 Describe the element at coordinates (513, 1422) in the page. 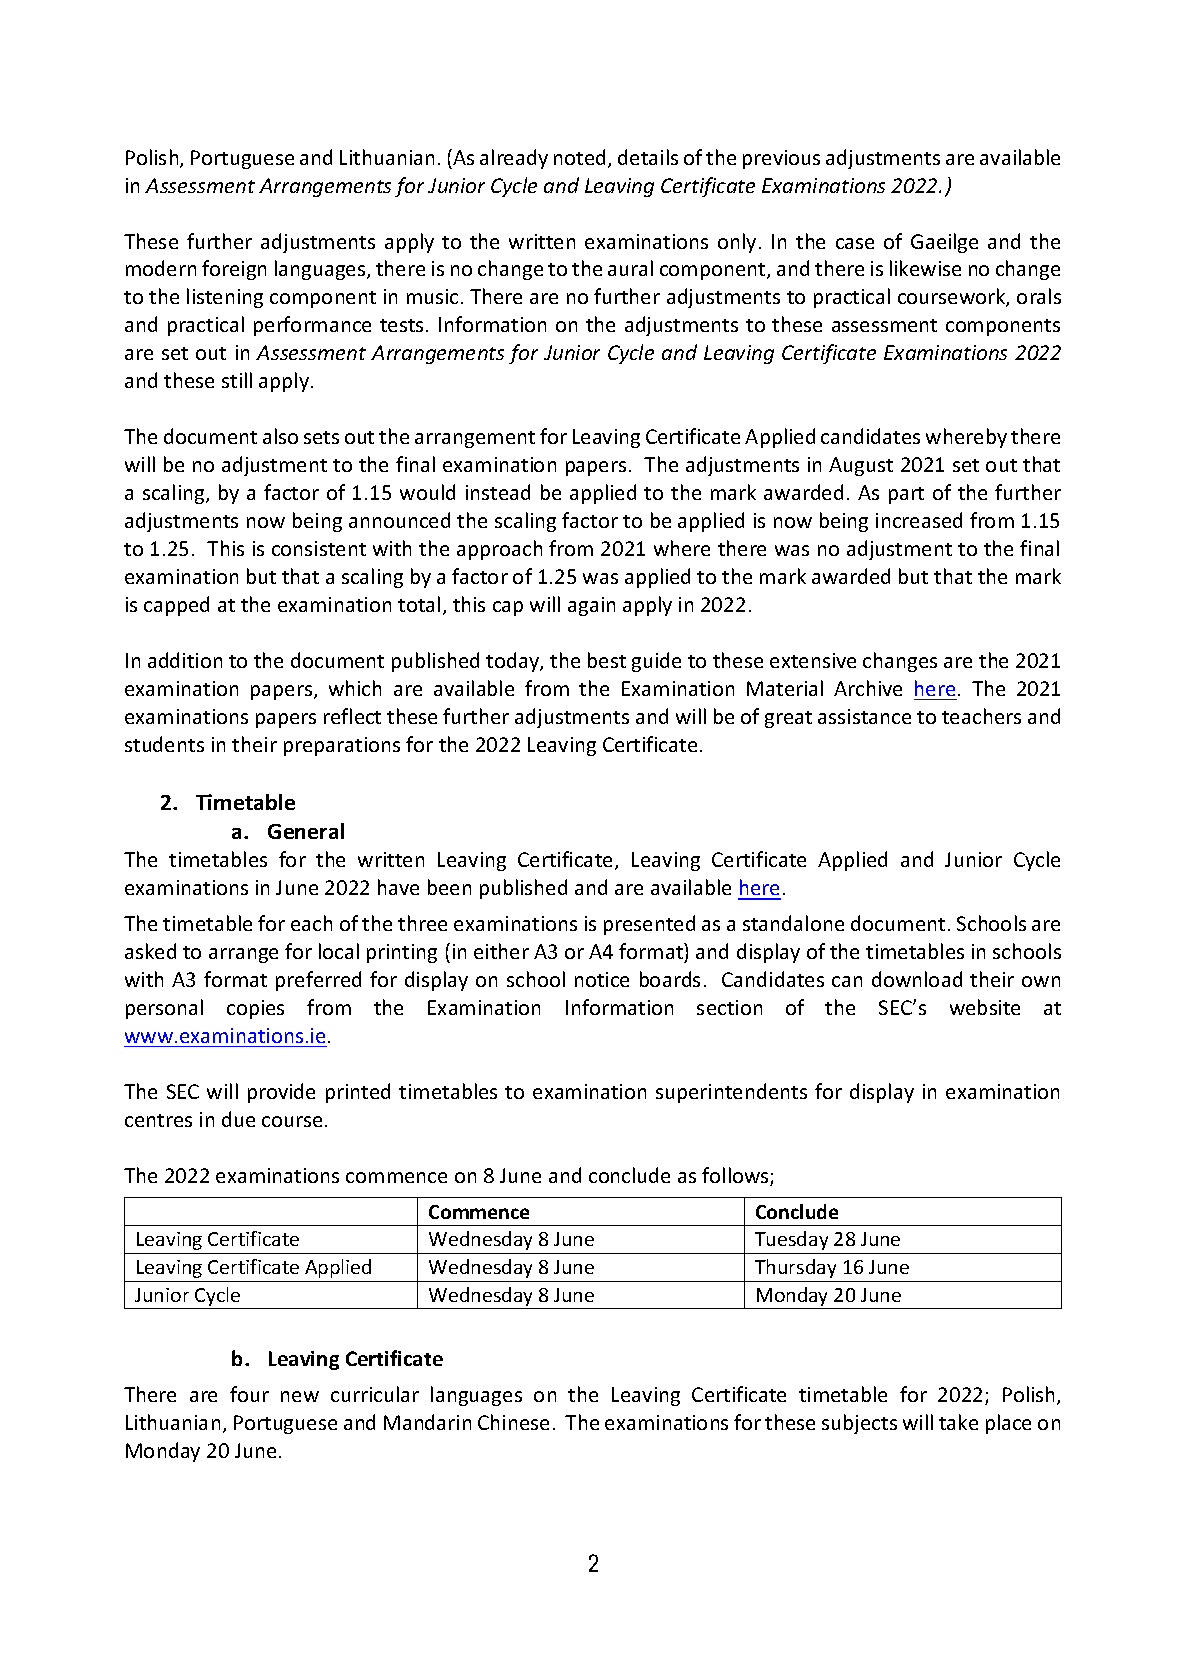

I see `Chinese` at that location.
